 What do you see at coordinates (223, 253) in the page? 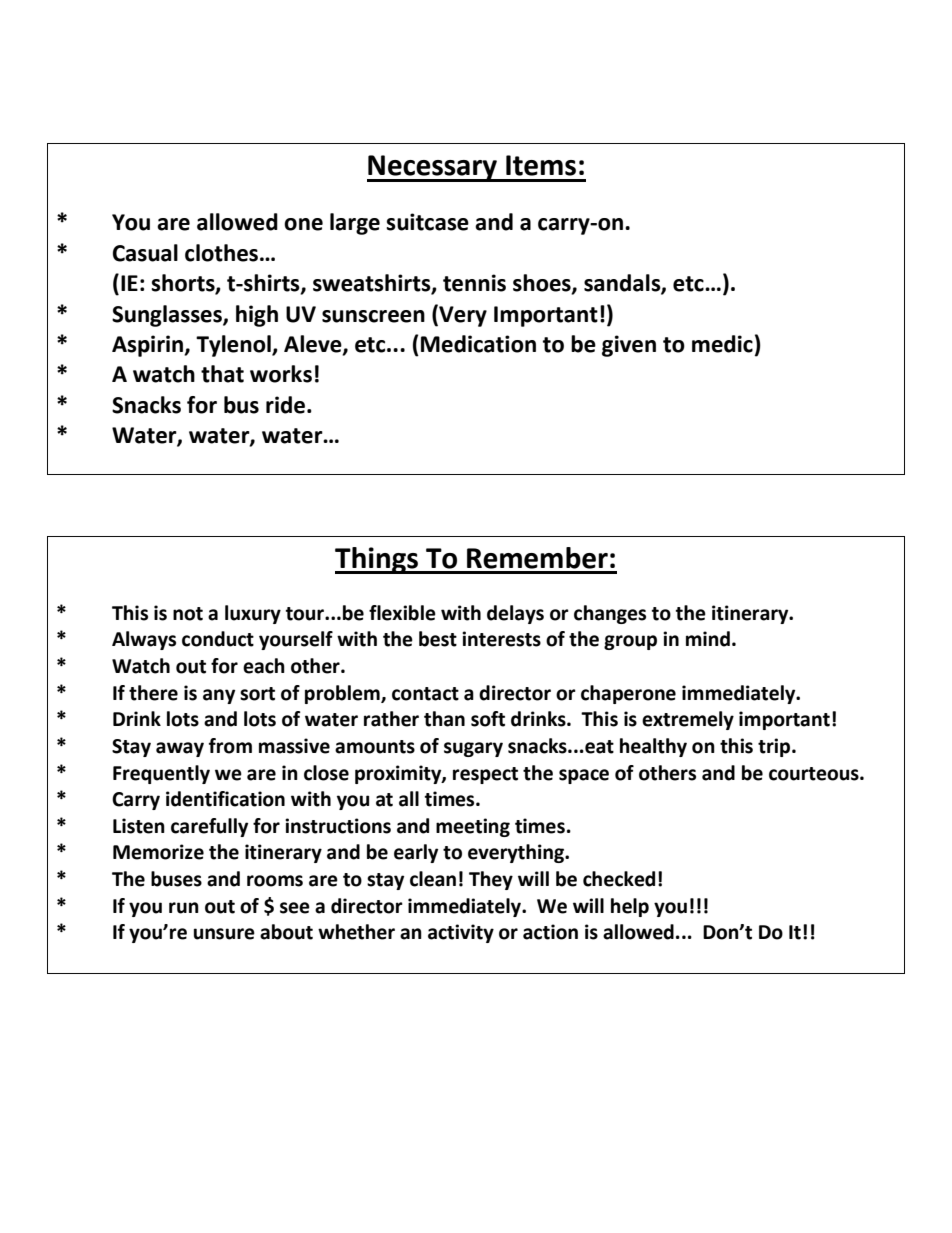
I see `clothes` at bounding box center [223, 253].
